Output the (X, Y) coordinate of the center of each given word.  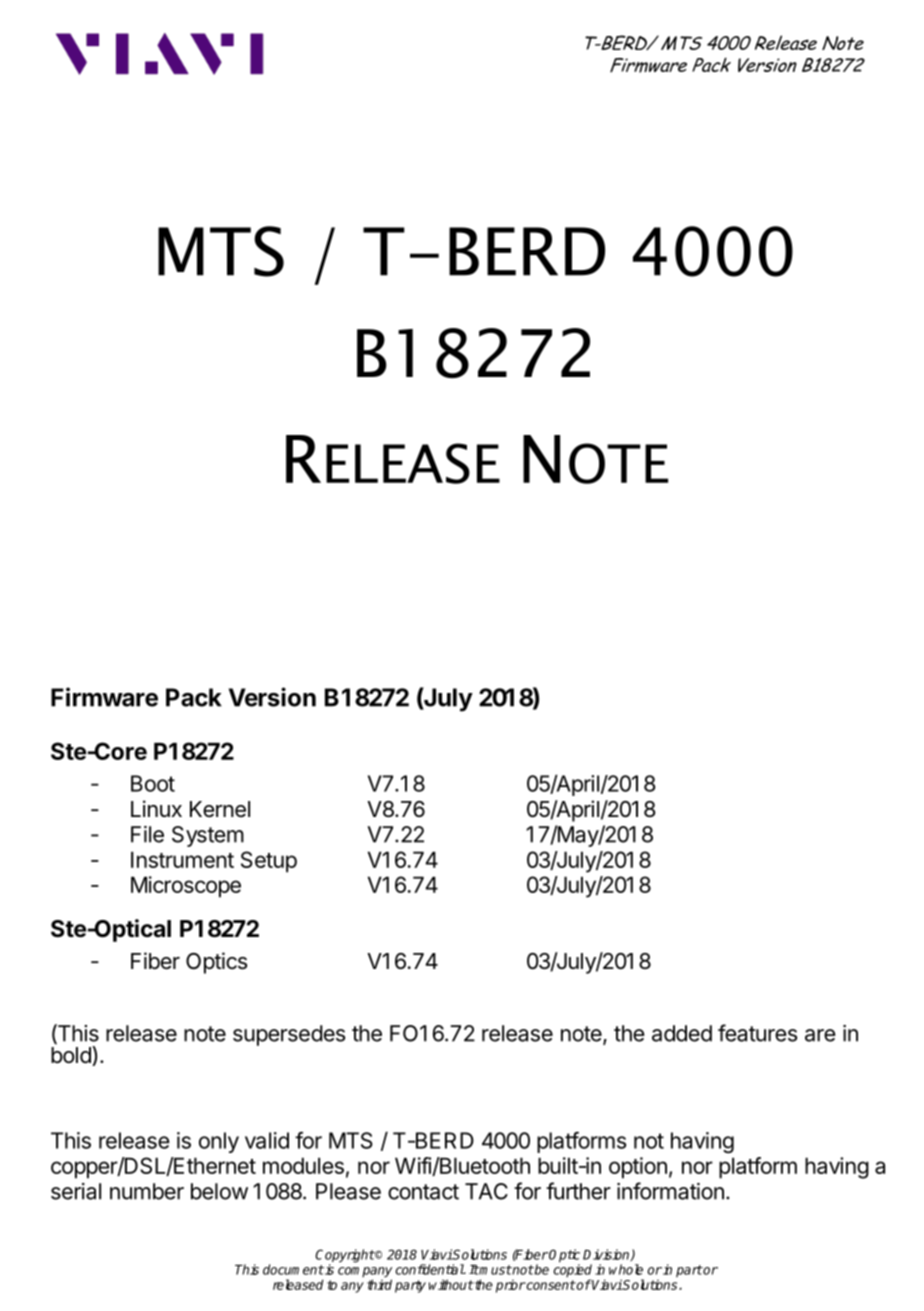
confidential (430, 1269)
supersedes (289, 1035)
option (638, 1168)
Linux (156, 808)
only (219, 1142)
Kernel (220, 809)
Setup (269, 862)
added (682, 1033)
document (293, 1269)
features (757, 1033)
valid (267, 1140)
